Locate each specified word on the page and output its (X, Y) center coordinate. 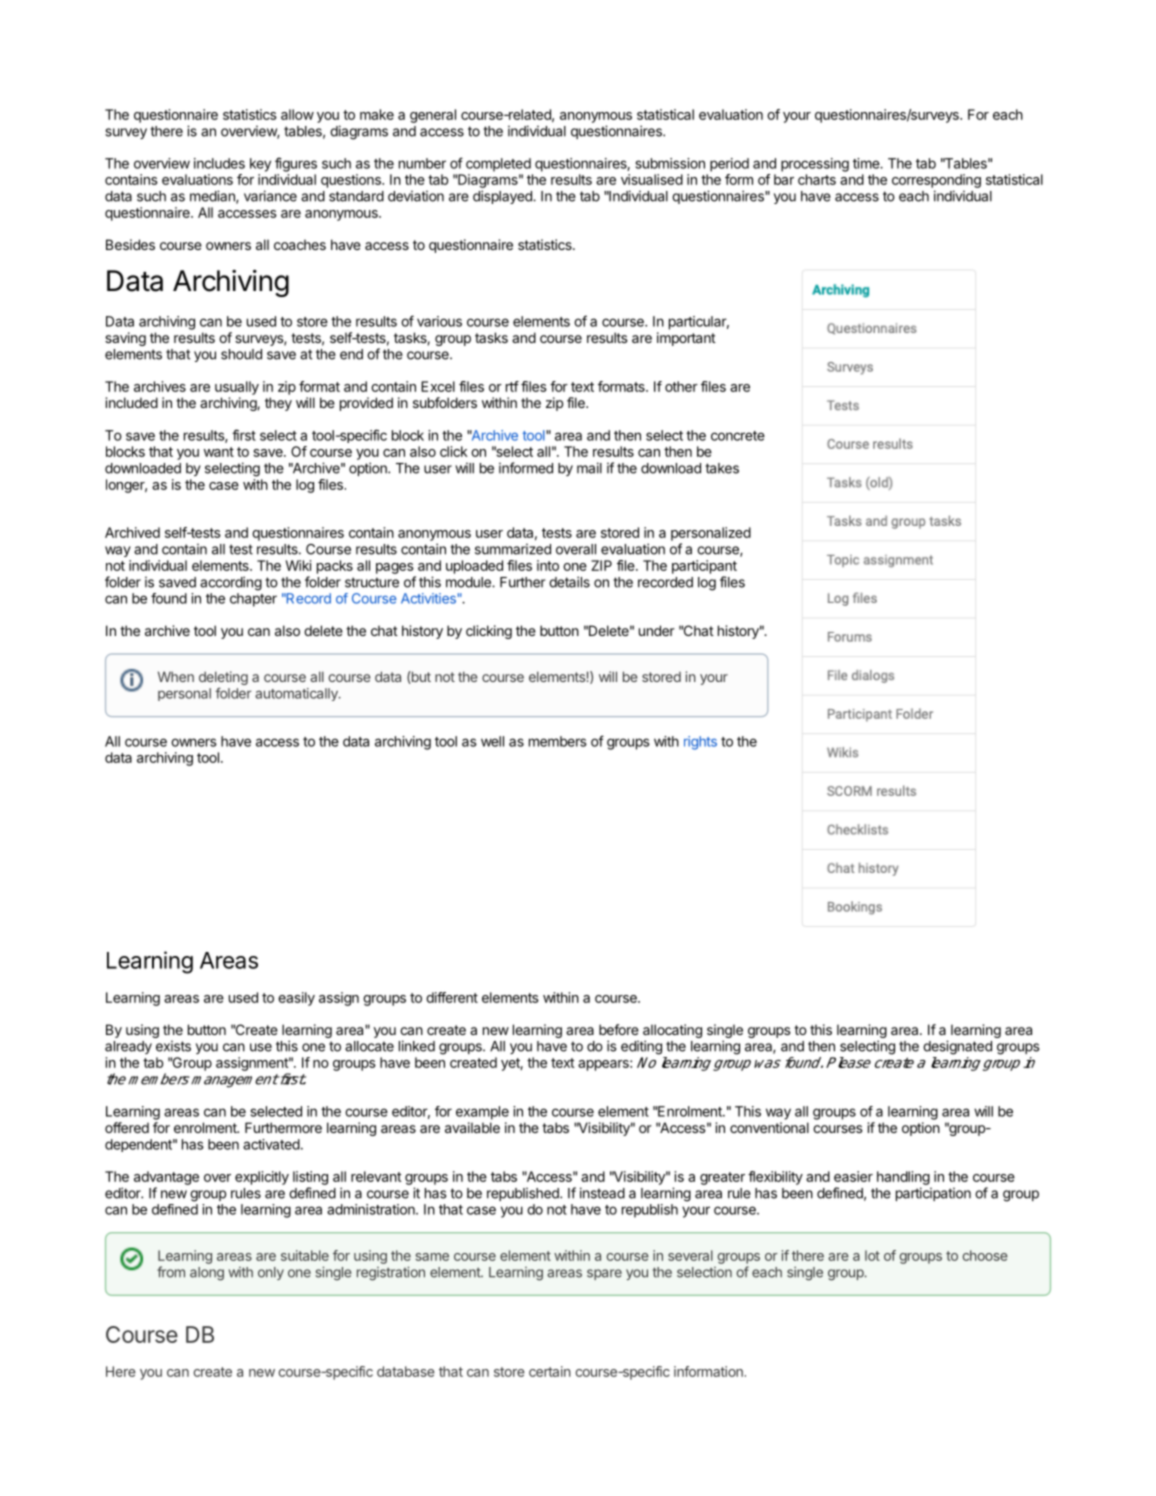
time (867, 163)
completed (498, 165)
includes (219, 163)
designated (957, 1047)
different (452, 997)
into (548, 565)
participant (704, 567)
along (207, 1274)
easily (296, 999)
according (231, 583)
